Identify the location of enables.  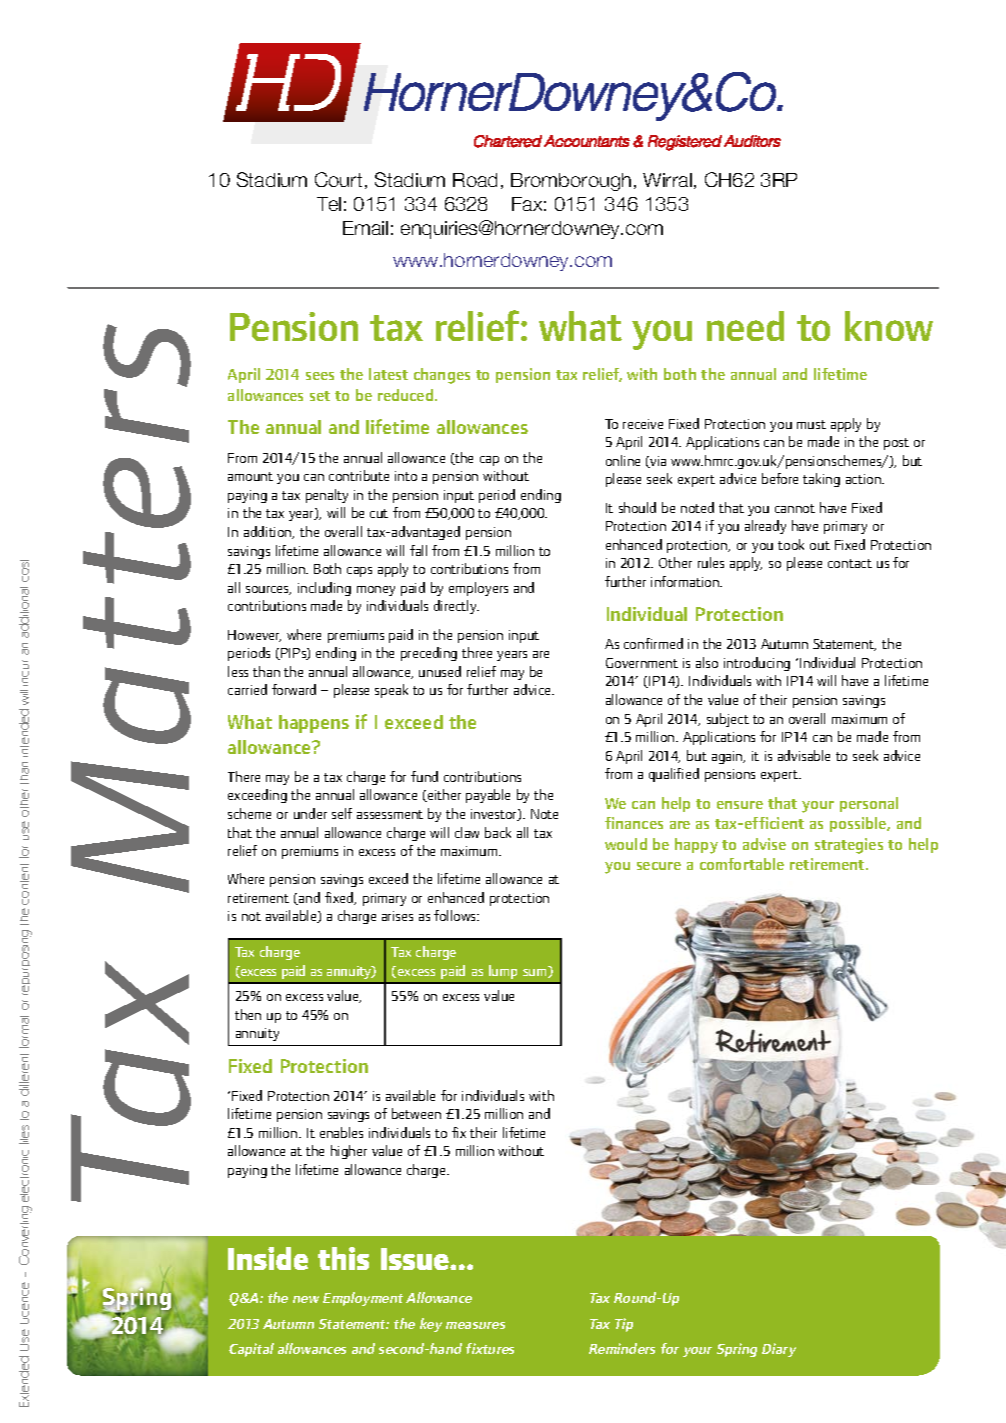
(341, 1132).
